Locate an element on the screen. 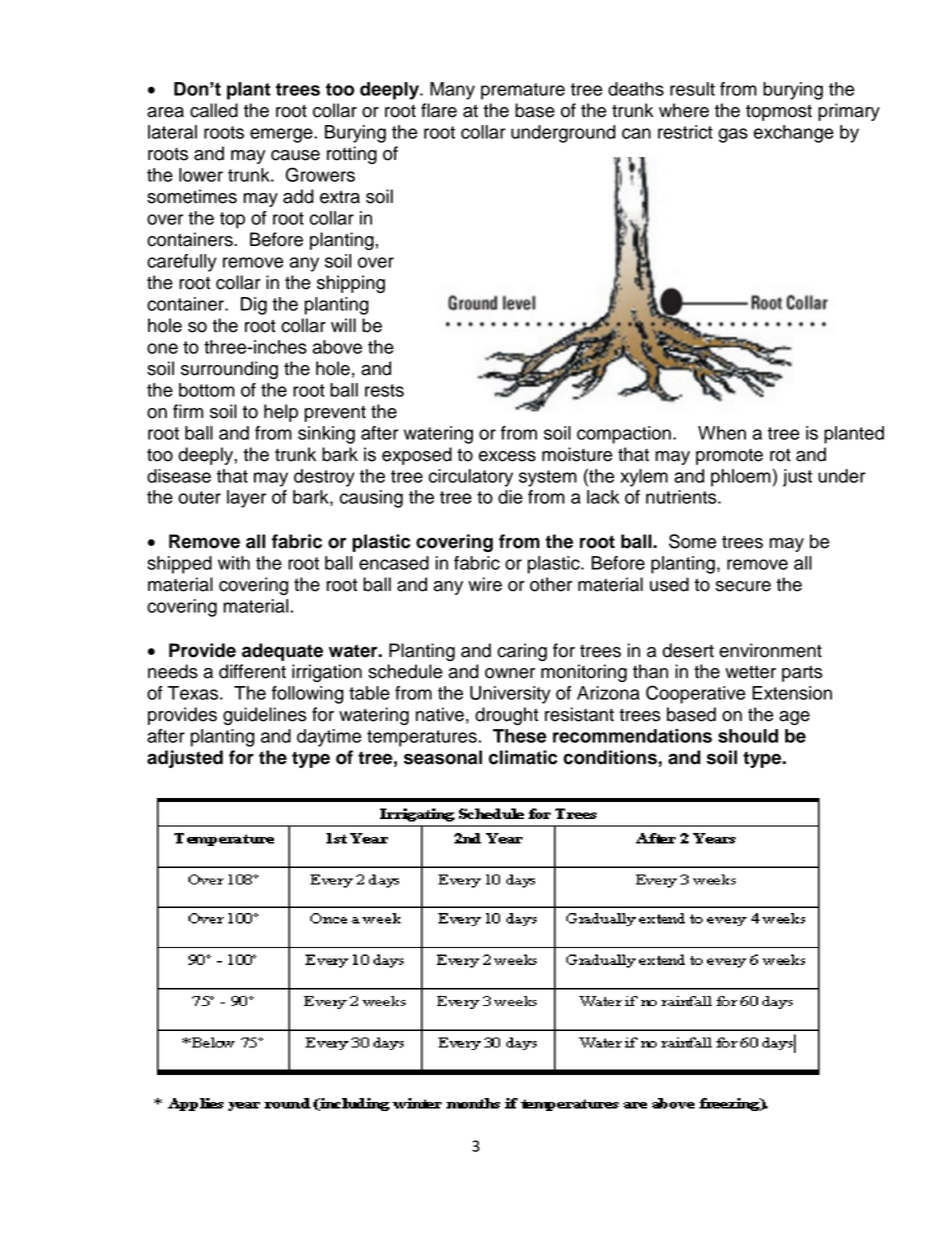  secure is located at coordinates (743, 586).
